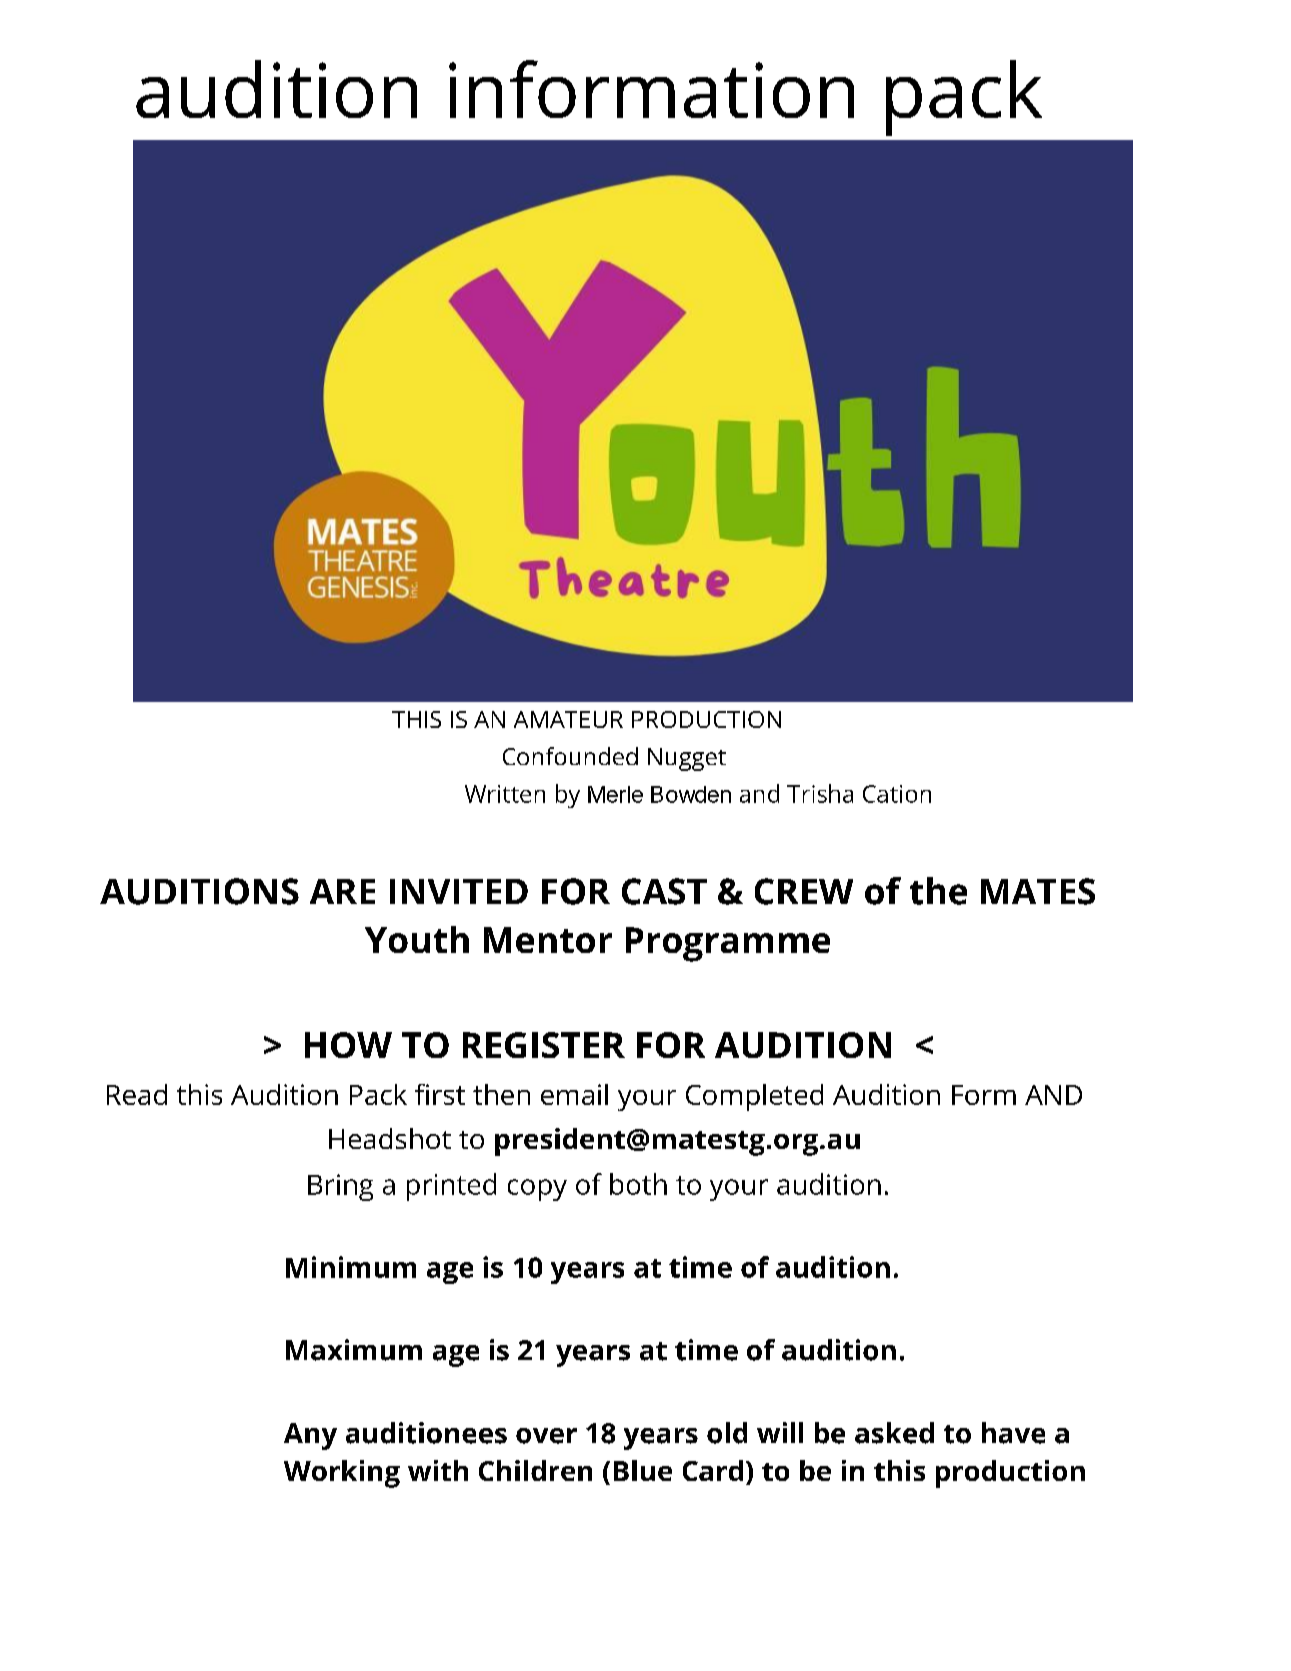 The height and width of the screenshot is (1671, 1291). What do you see at coordinates (728, 944) in the screenshot?
I see `Programme` at bounding box center [728, 944].
